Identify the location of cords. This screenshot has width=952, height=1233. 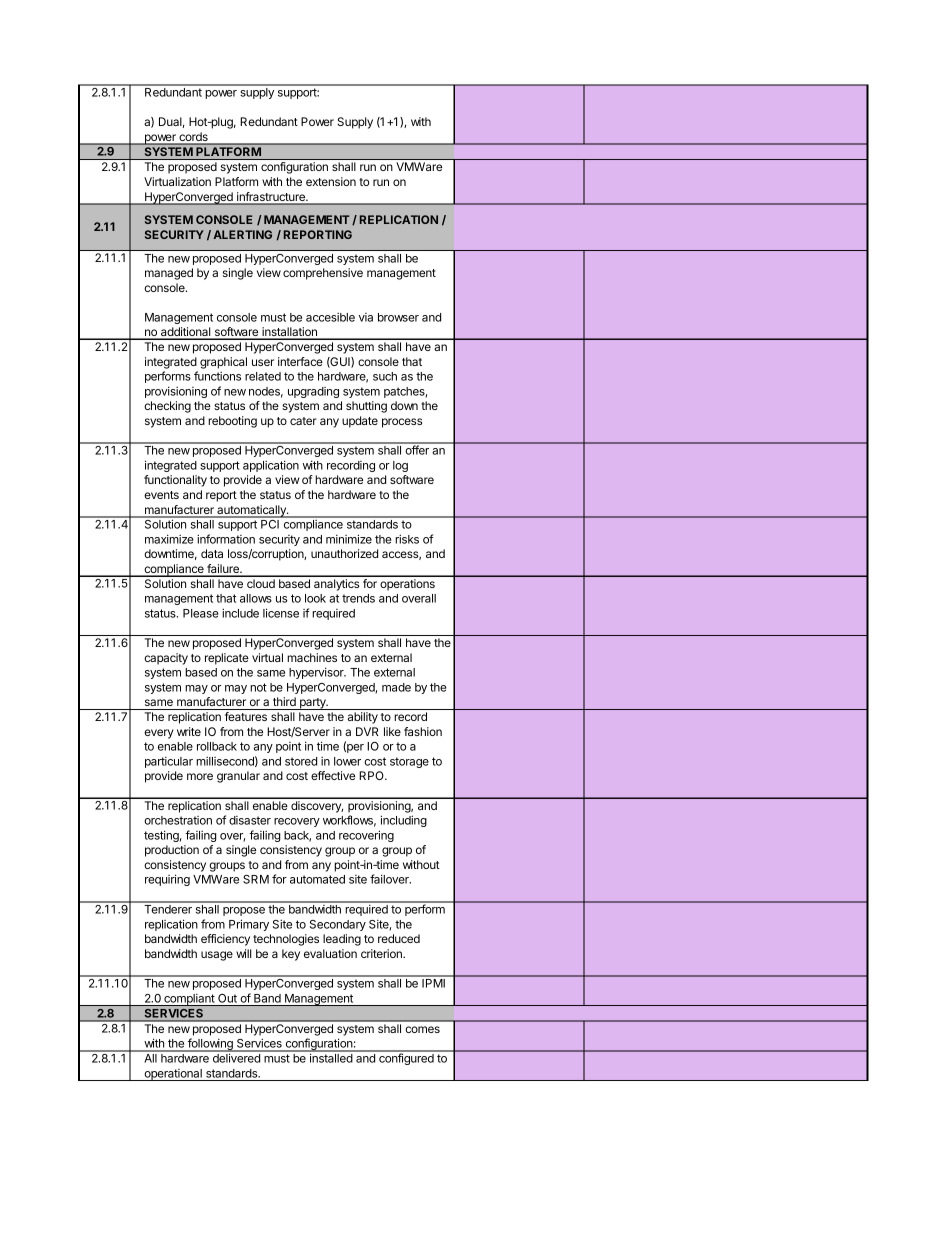
(193, 138).
